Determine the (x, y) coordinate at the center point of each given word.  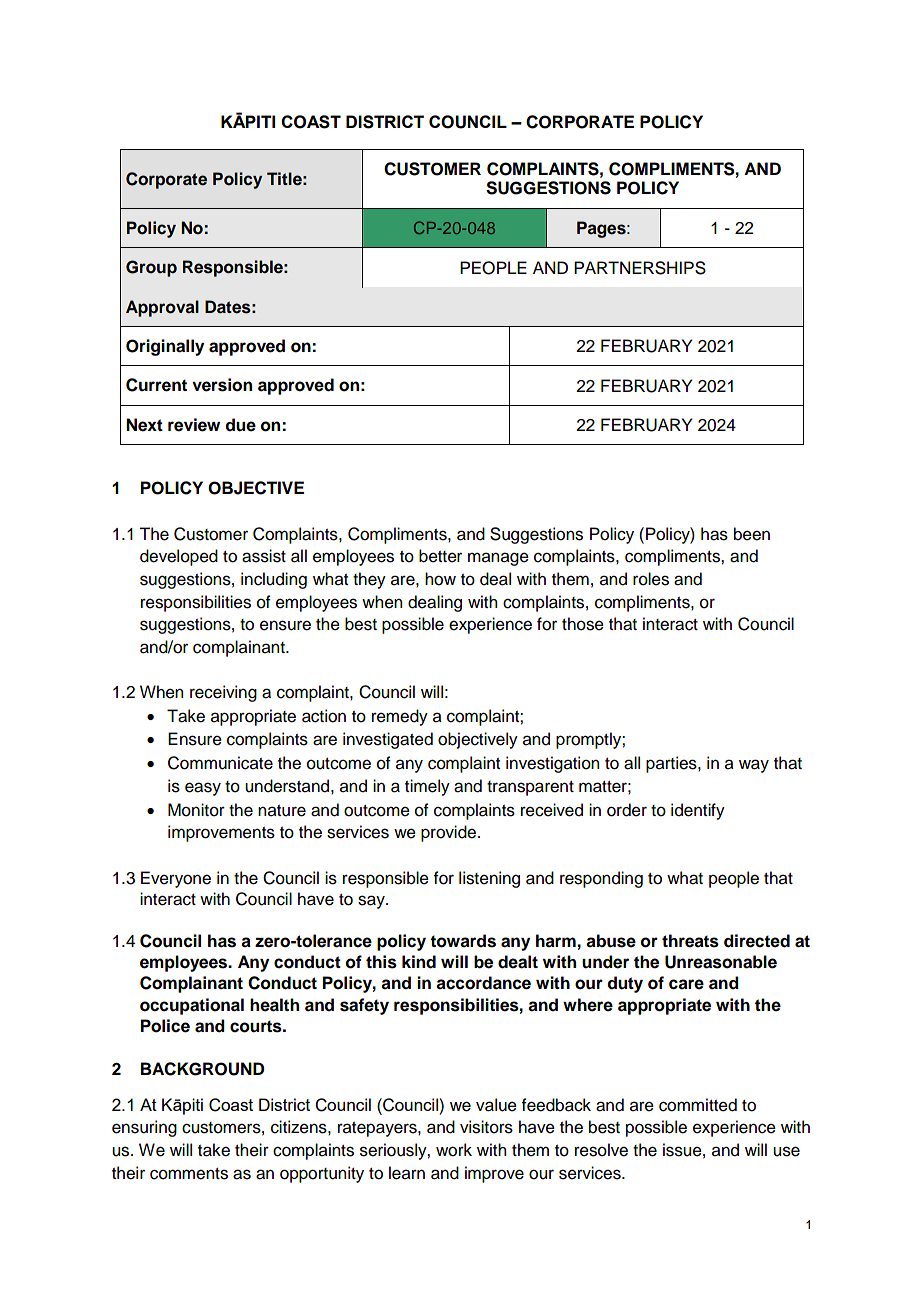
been (752, 534)
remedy (400, 717)
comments (189, 1174)
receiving (223, 693)
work (454, 1150)
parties (672, 764)
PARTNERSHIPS (640, 268)
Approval (162, 308)
